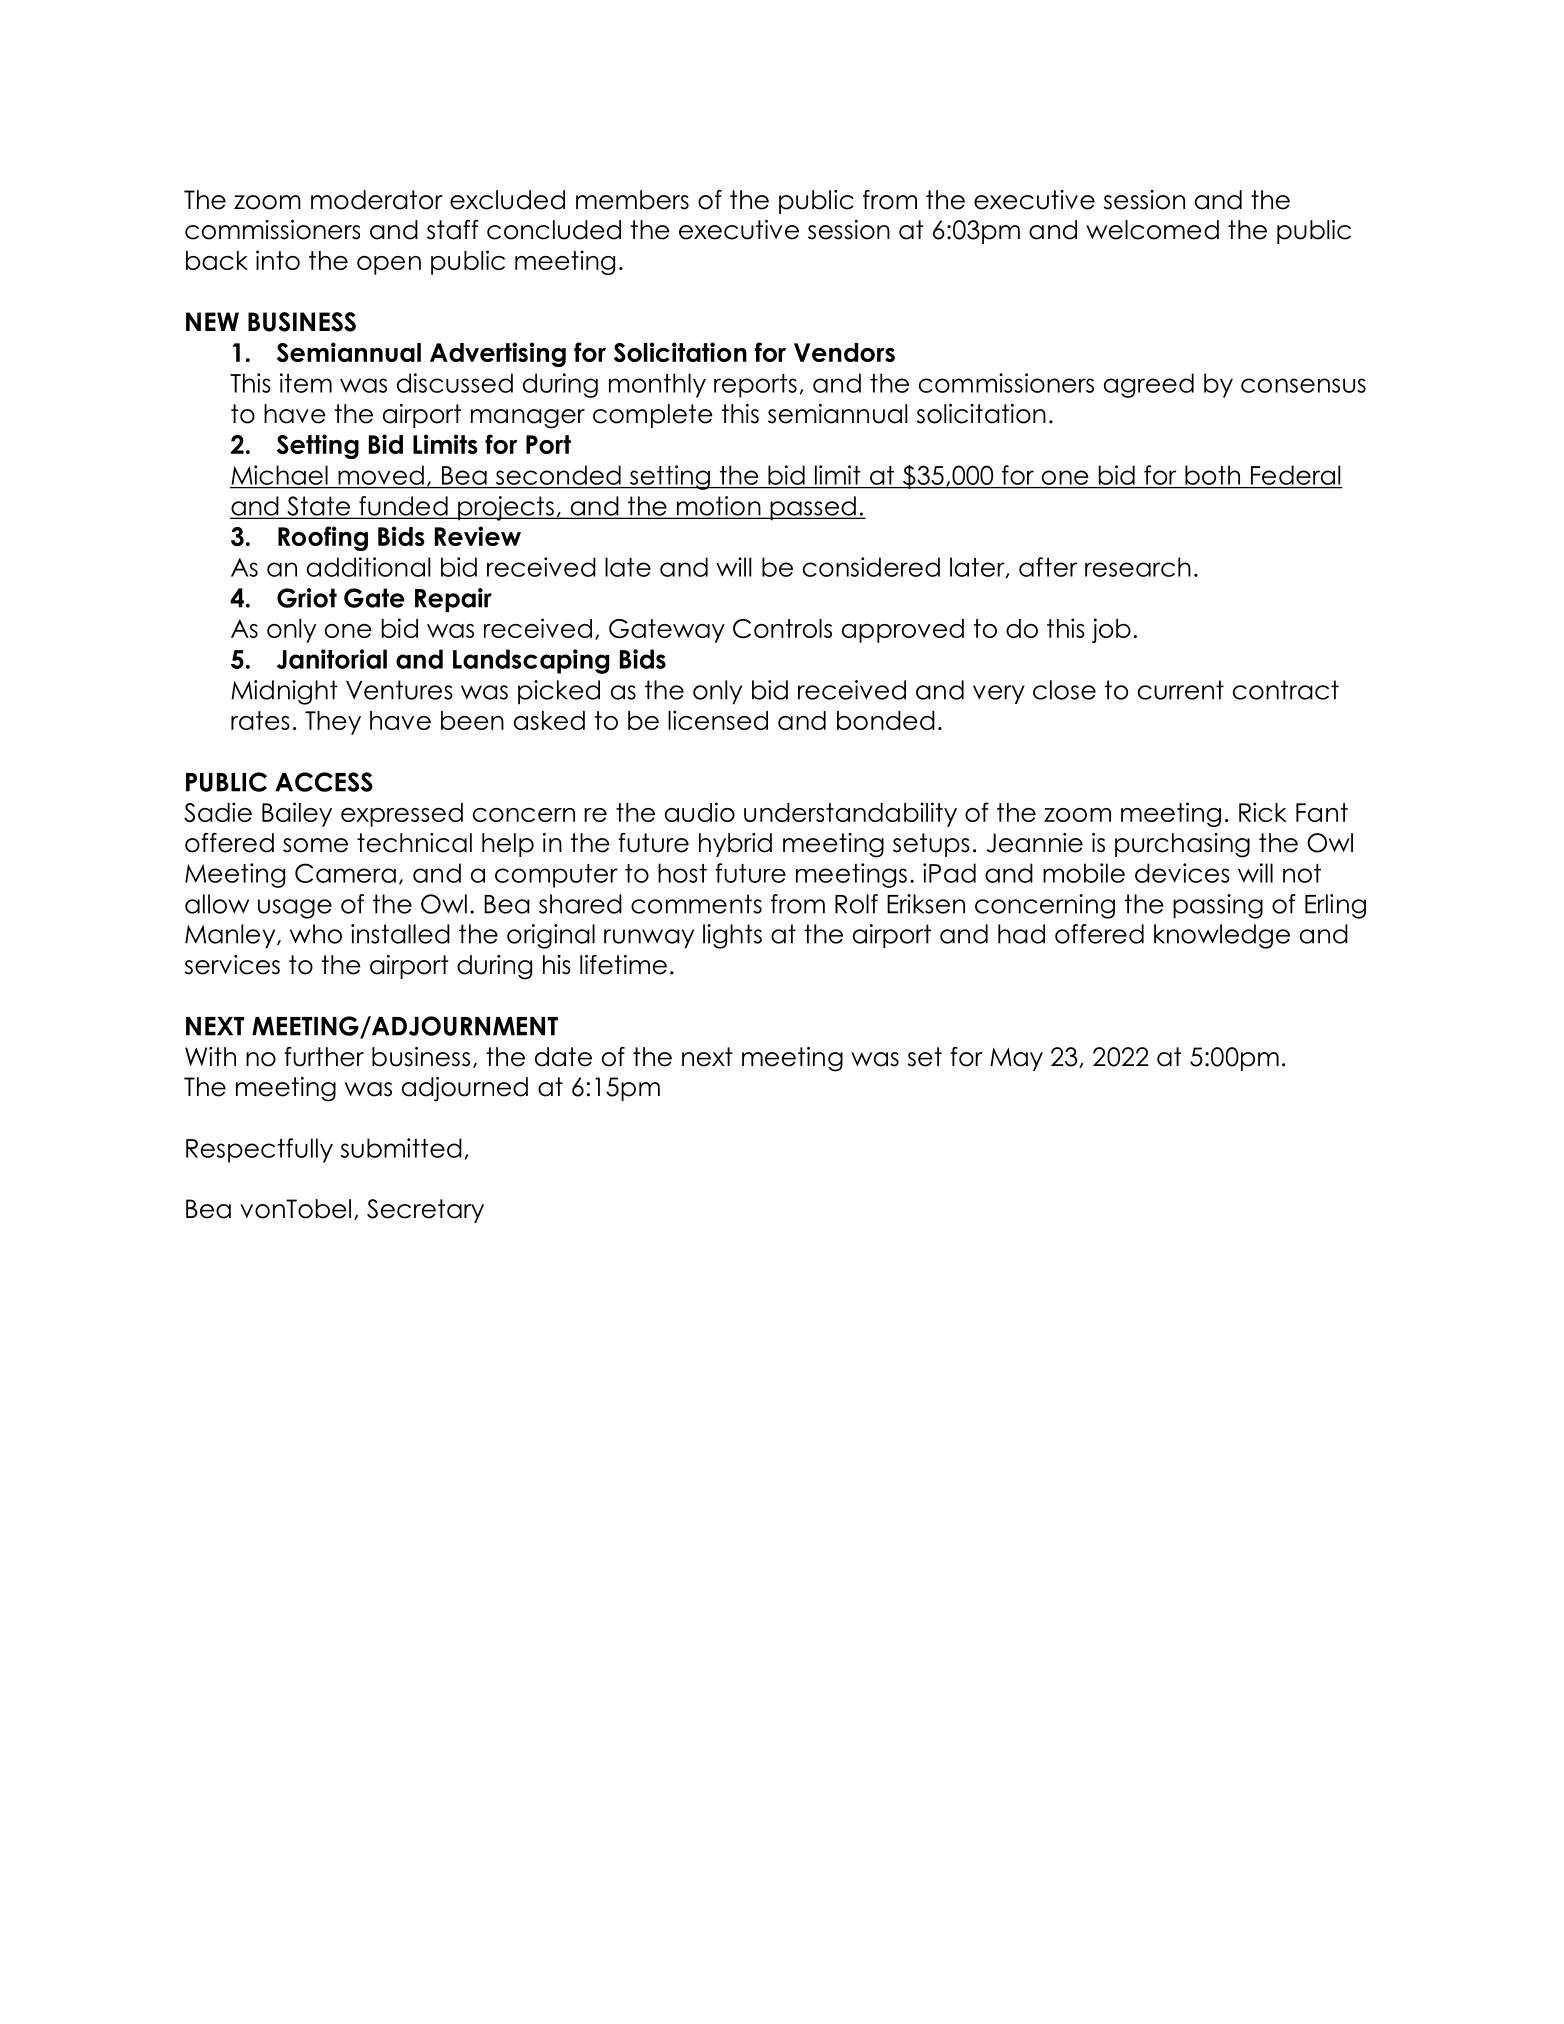  I want to click on licensed, so click(718, 720).
